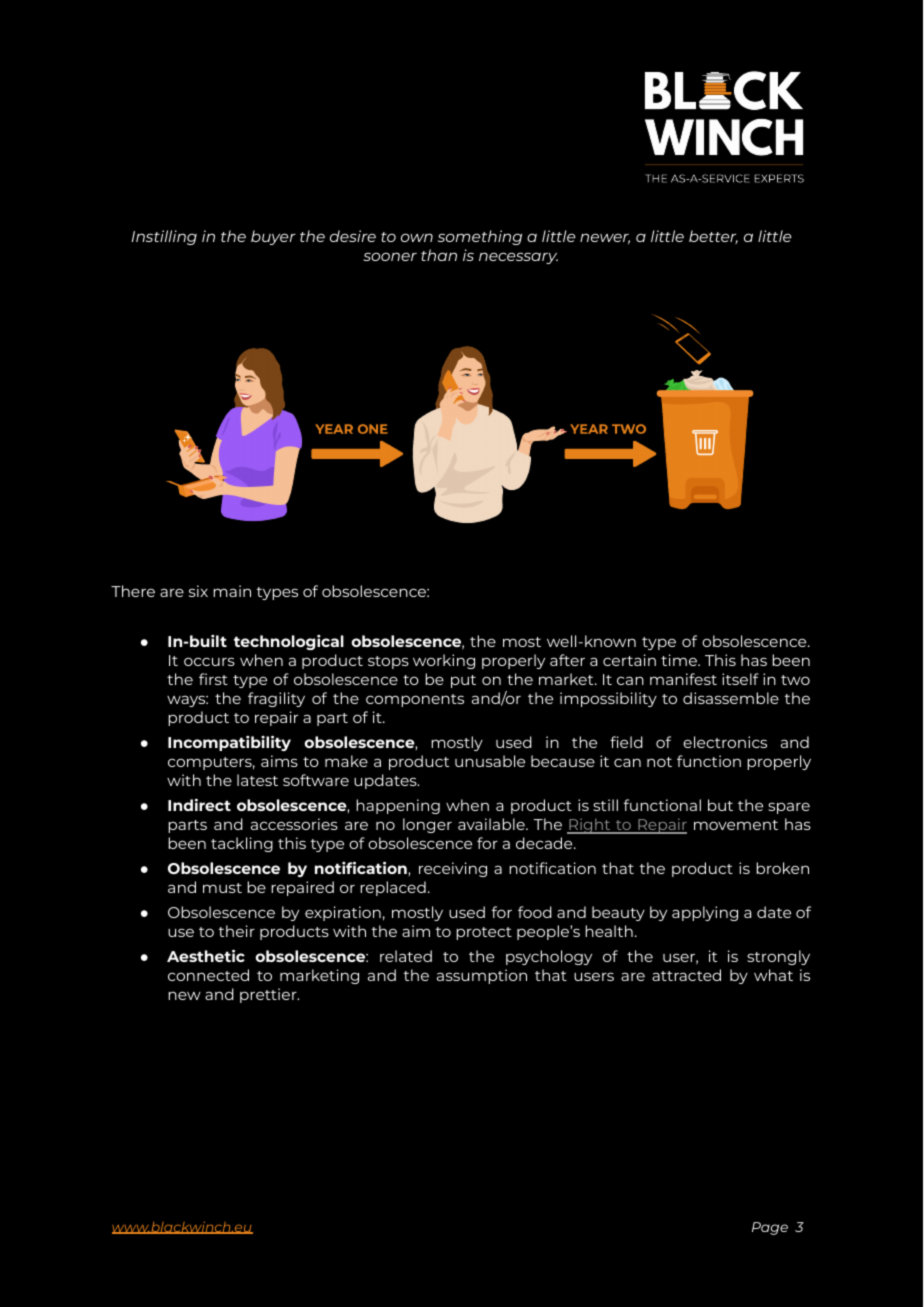 Image resolution: width=924 pixels, height=1307 pixels. What do you see at coordinates (686, 975) in the image?
I see `attracted` at bounding box center [686, 975].
